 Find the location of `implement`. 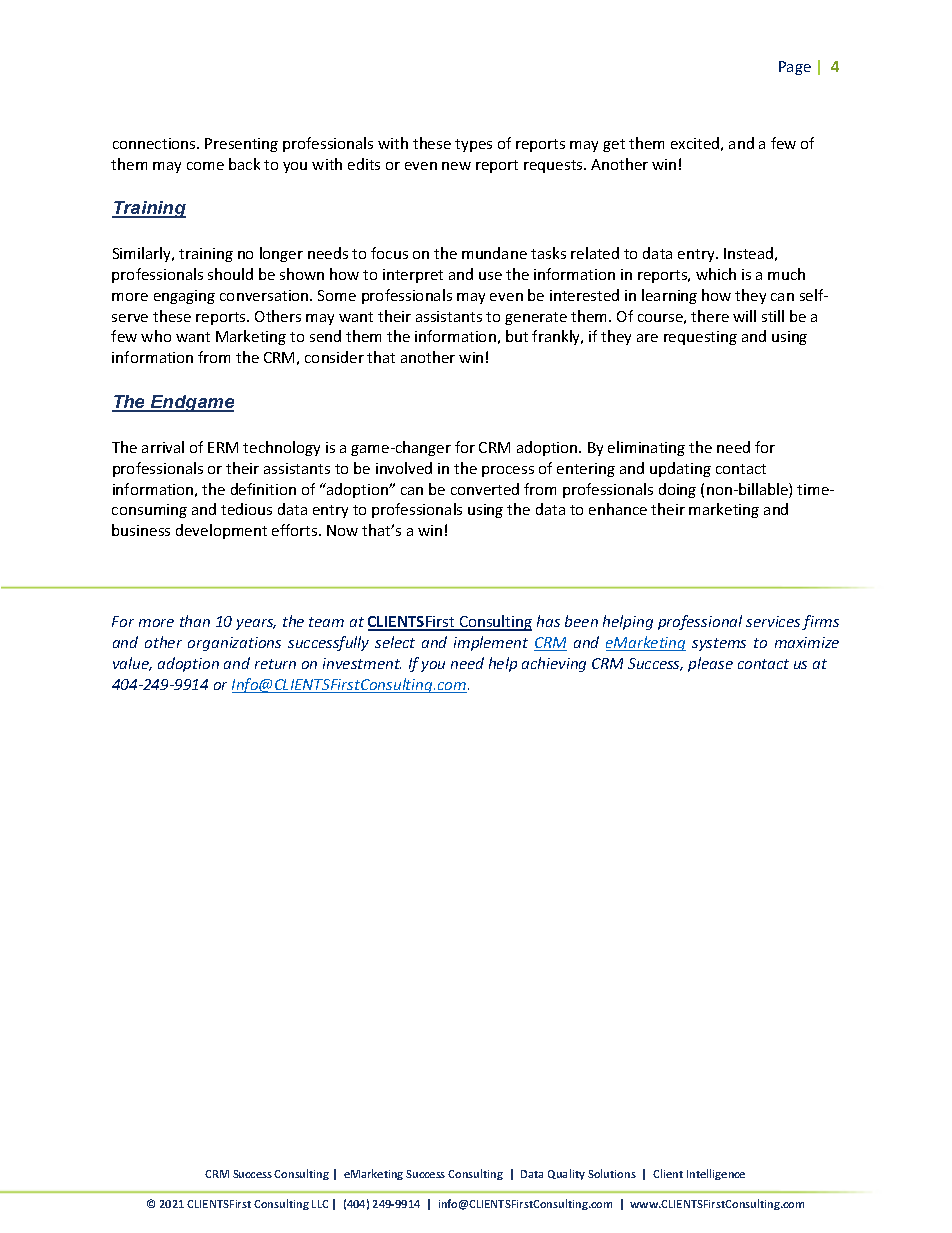

implement is located at coordinates (491, 643).
